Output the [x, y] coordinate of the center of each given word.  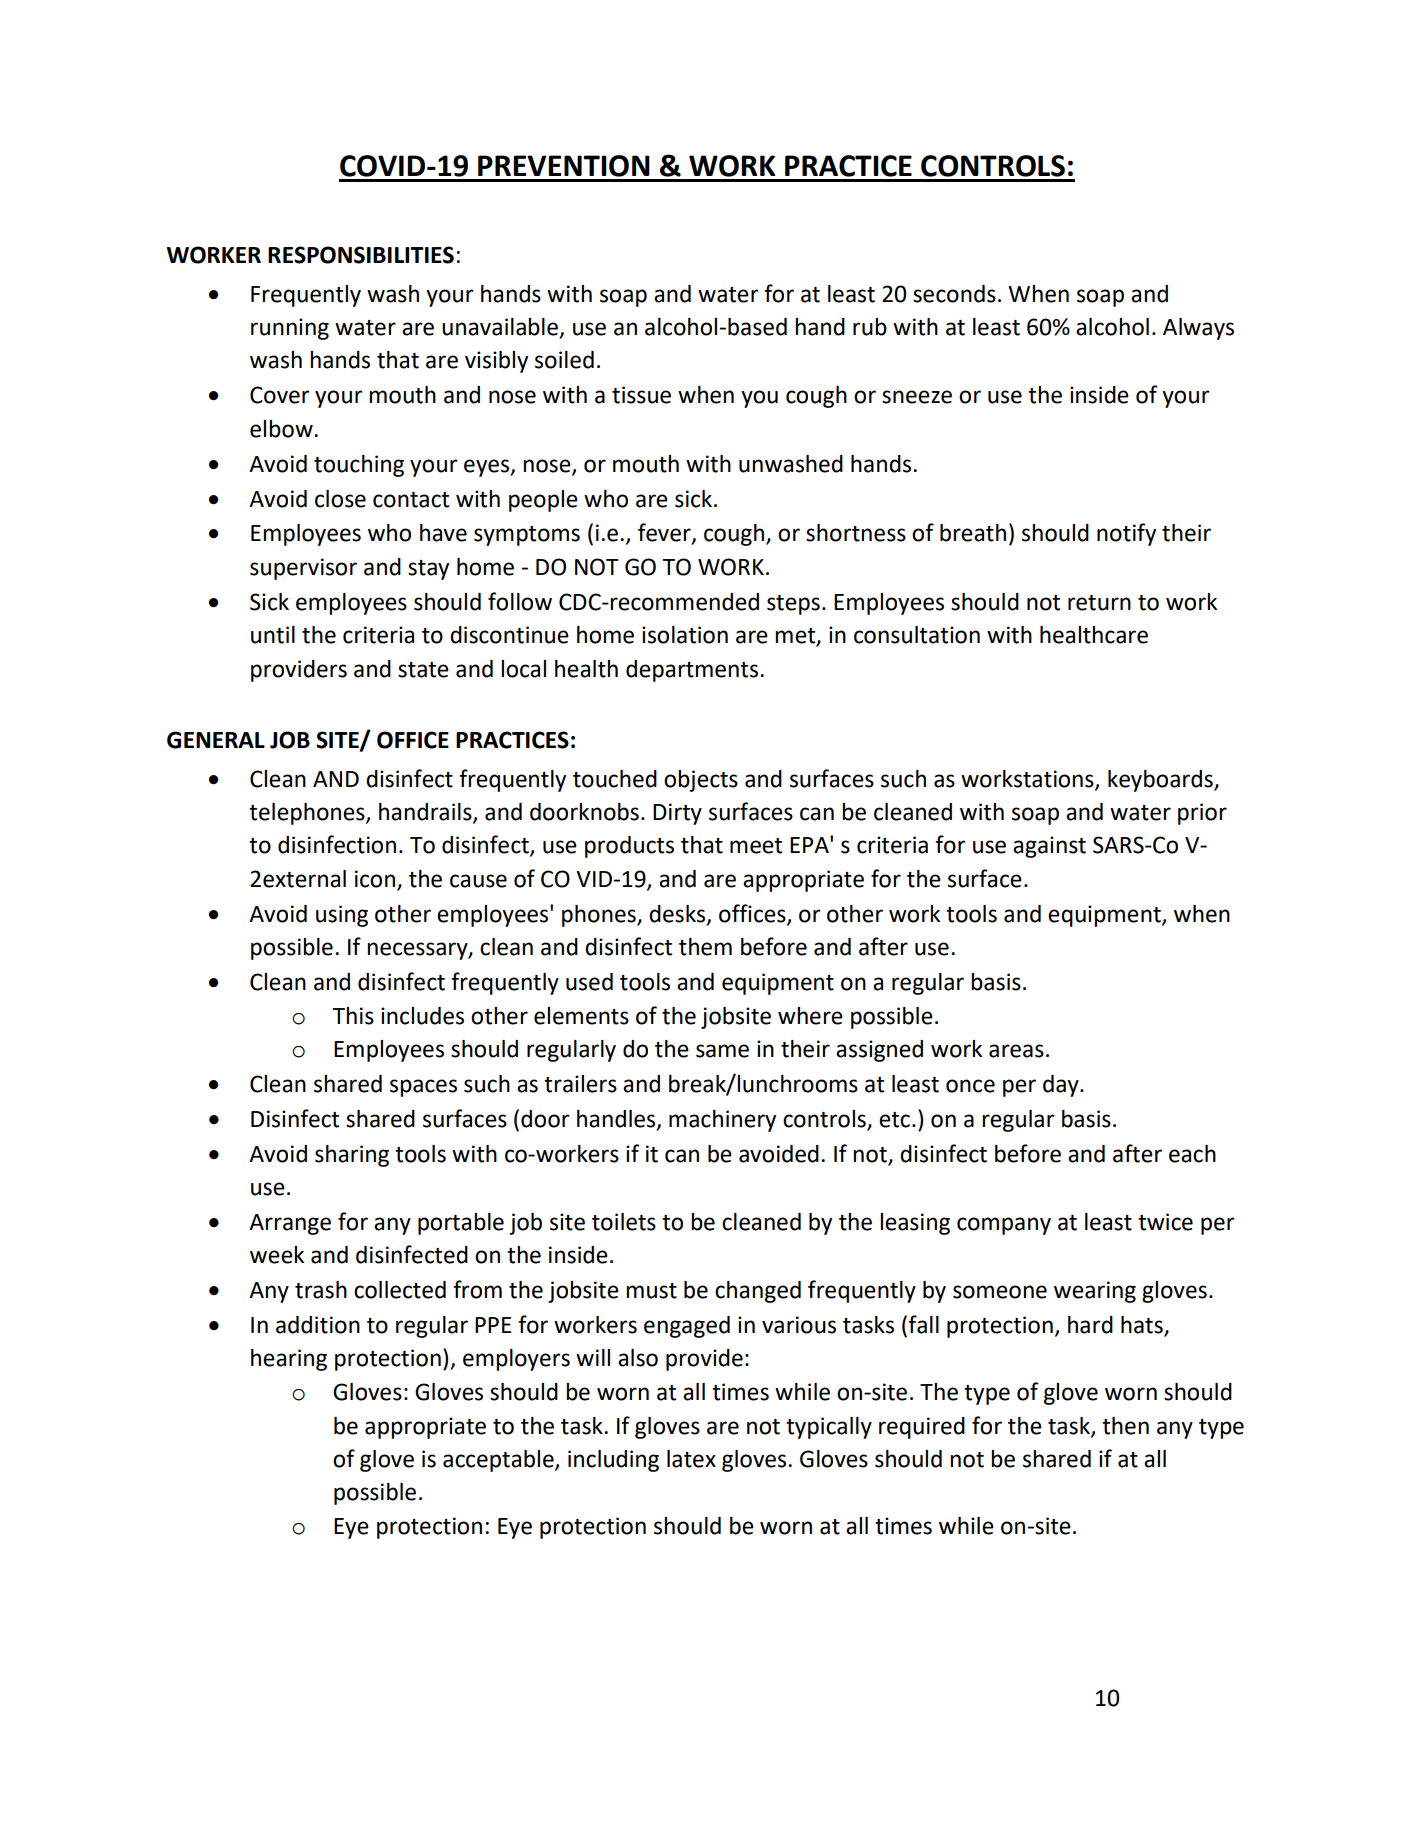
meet [756, 846]
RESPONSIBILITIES [361, 255]
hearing [289, 1360]
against [1049, 847]
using [342, 916]
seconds [954, 294]
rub [870, 327]
